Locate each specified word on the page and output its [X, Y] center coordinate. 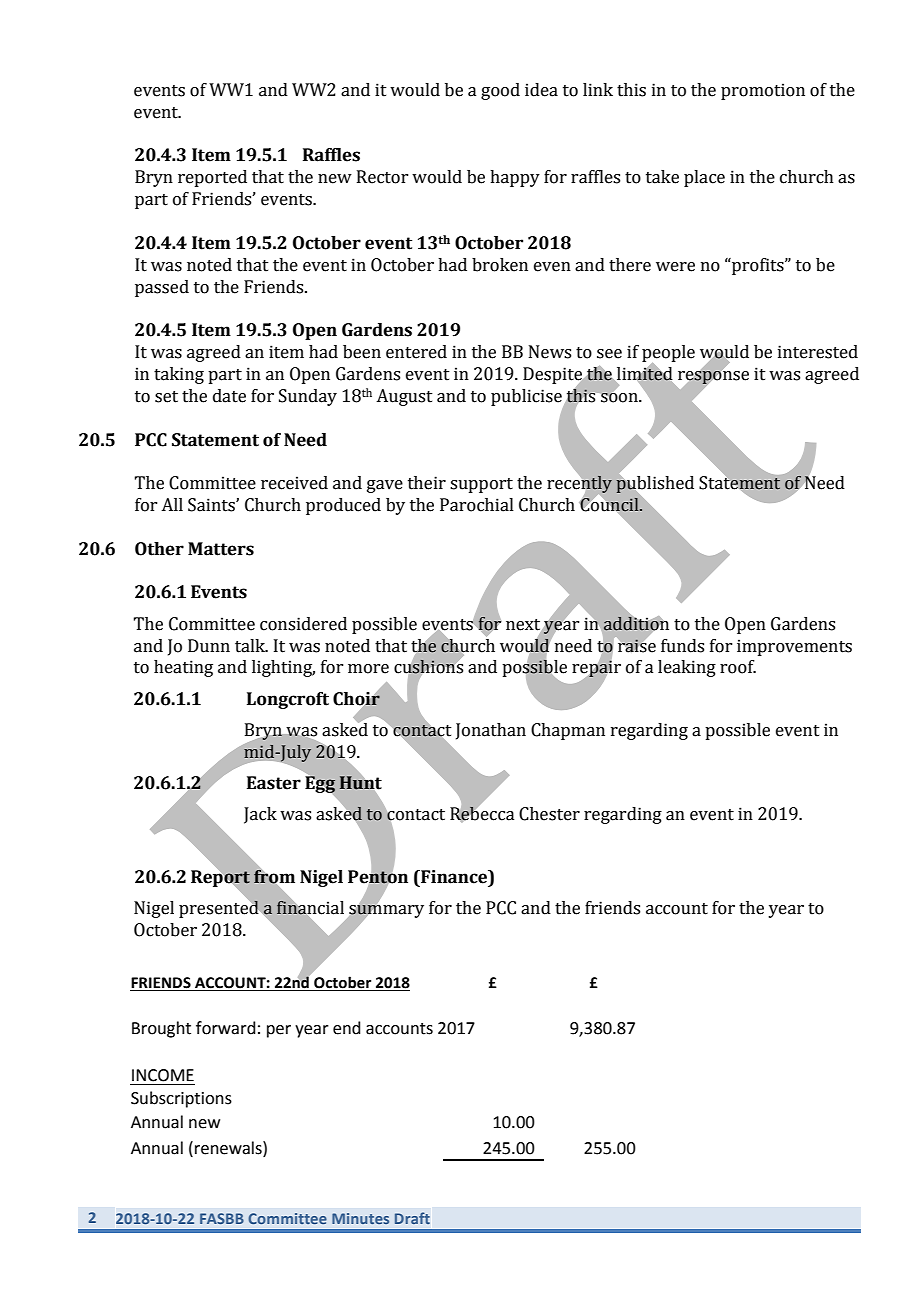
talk [251, 646]
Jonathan [491, 731]
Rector [382, 177]
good [500, 91]
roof [738, 667]
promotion [763, 91]
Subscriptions [181, 1099]
